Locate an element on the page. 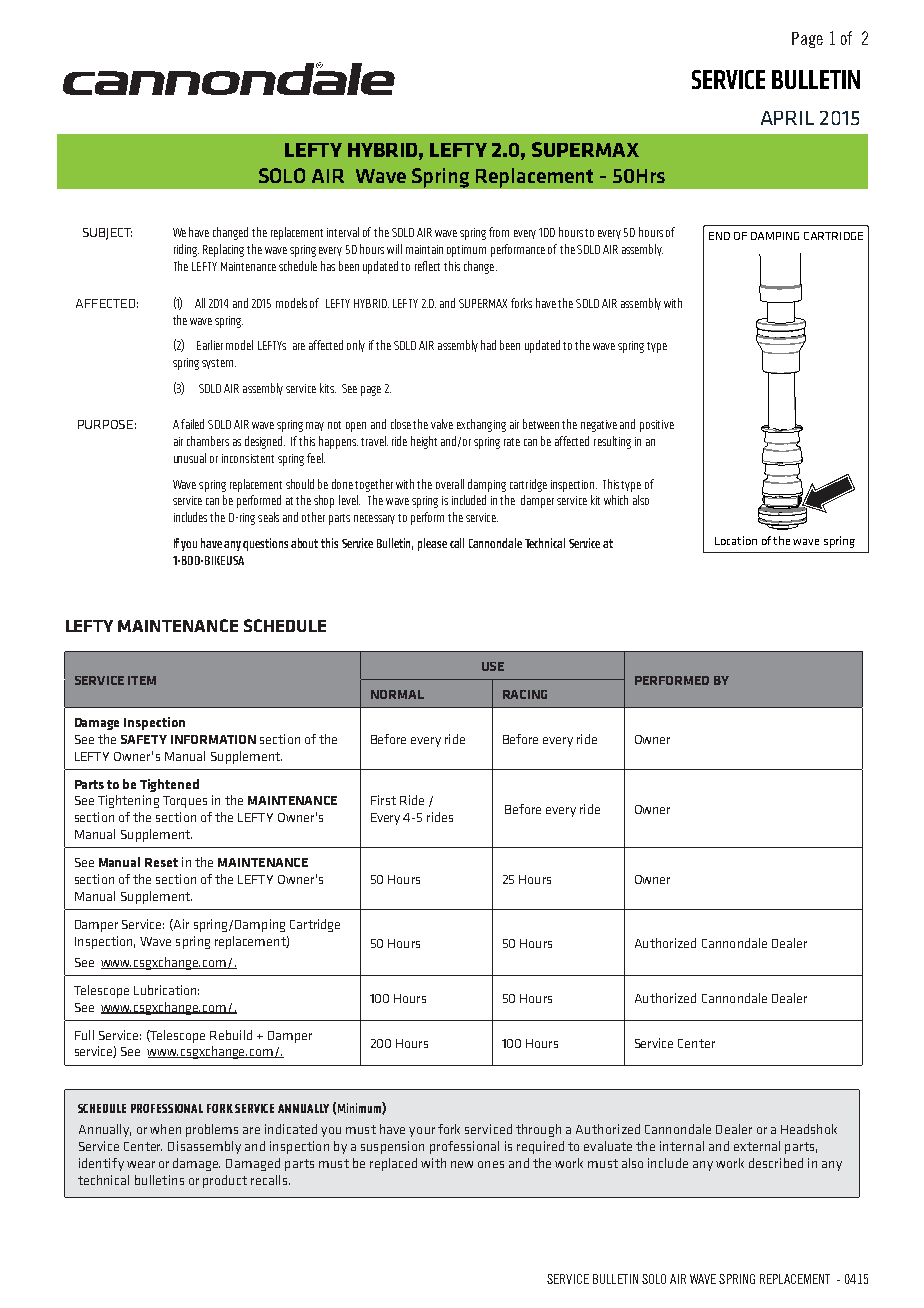 The image size is (924, 1308). SAFETY is located at coordinates (144, 739).
